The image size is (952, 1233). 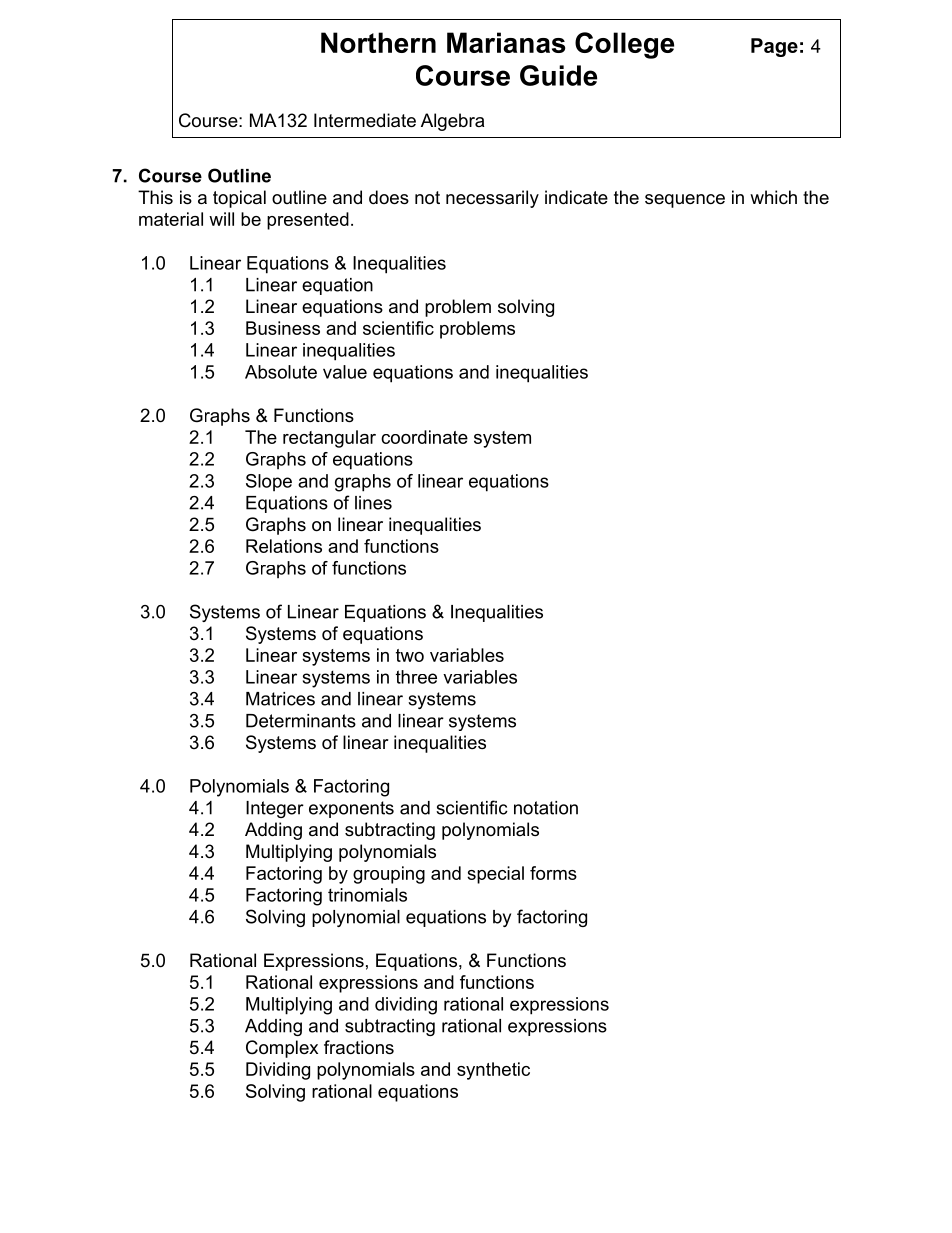 What do you see at coordinates (558, 75) in the document?
I see `Guide` at bounding box center [558, 75].
